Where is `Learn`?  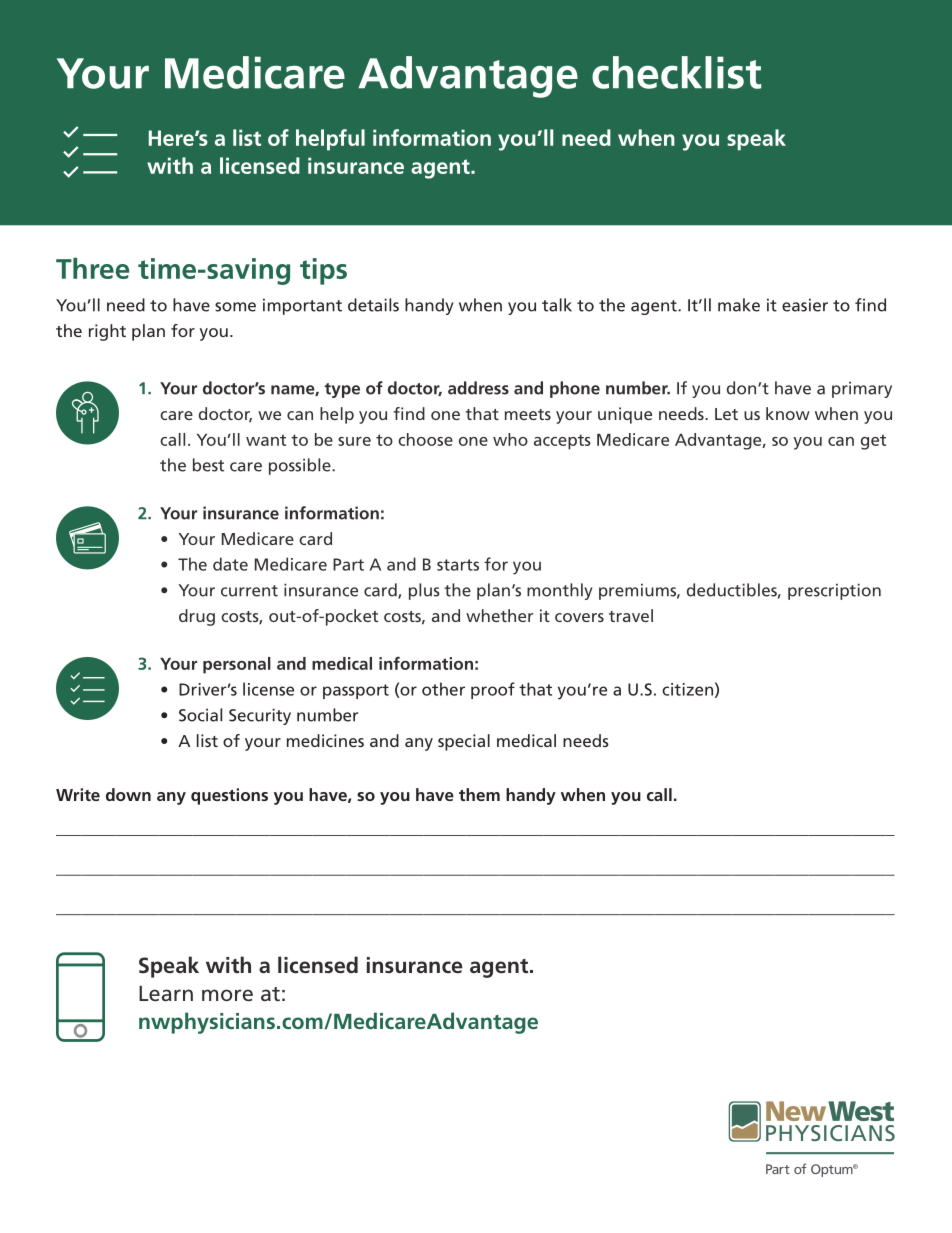
Learn is located at coordinates (166, 994).
